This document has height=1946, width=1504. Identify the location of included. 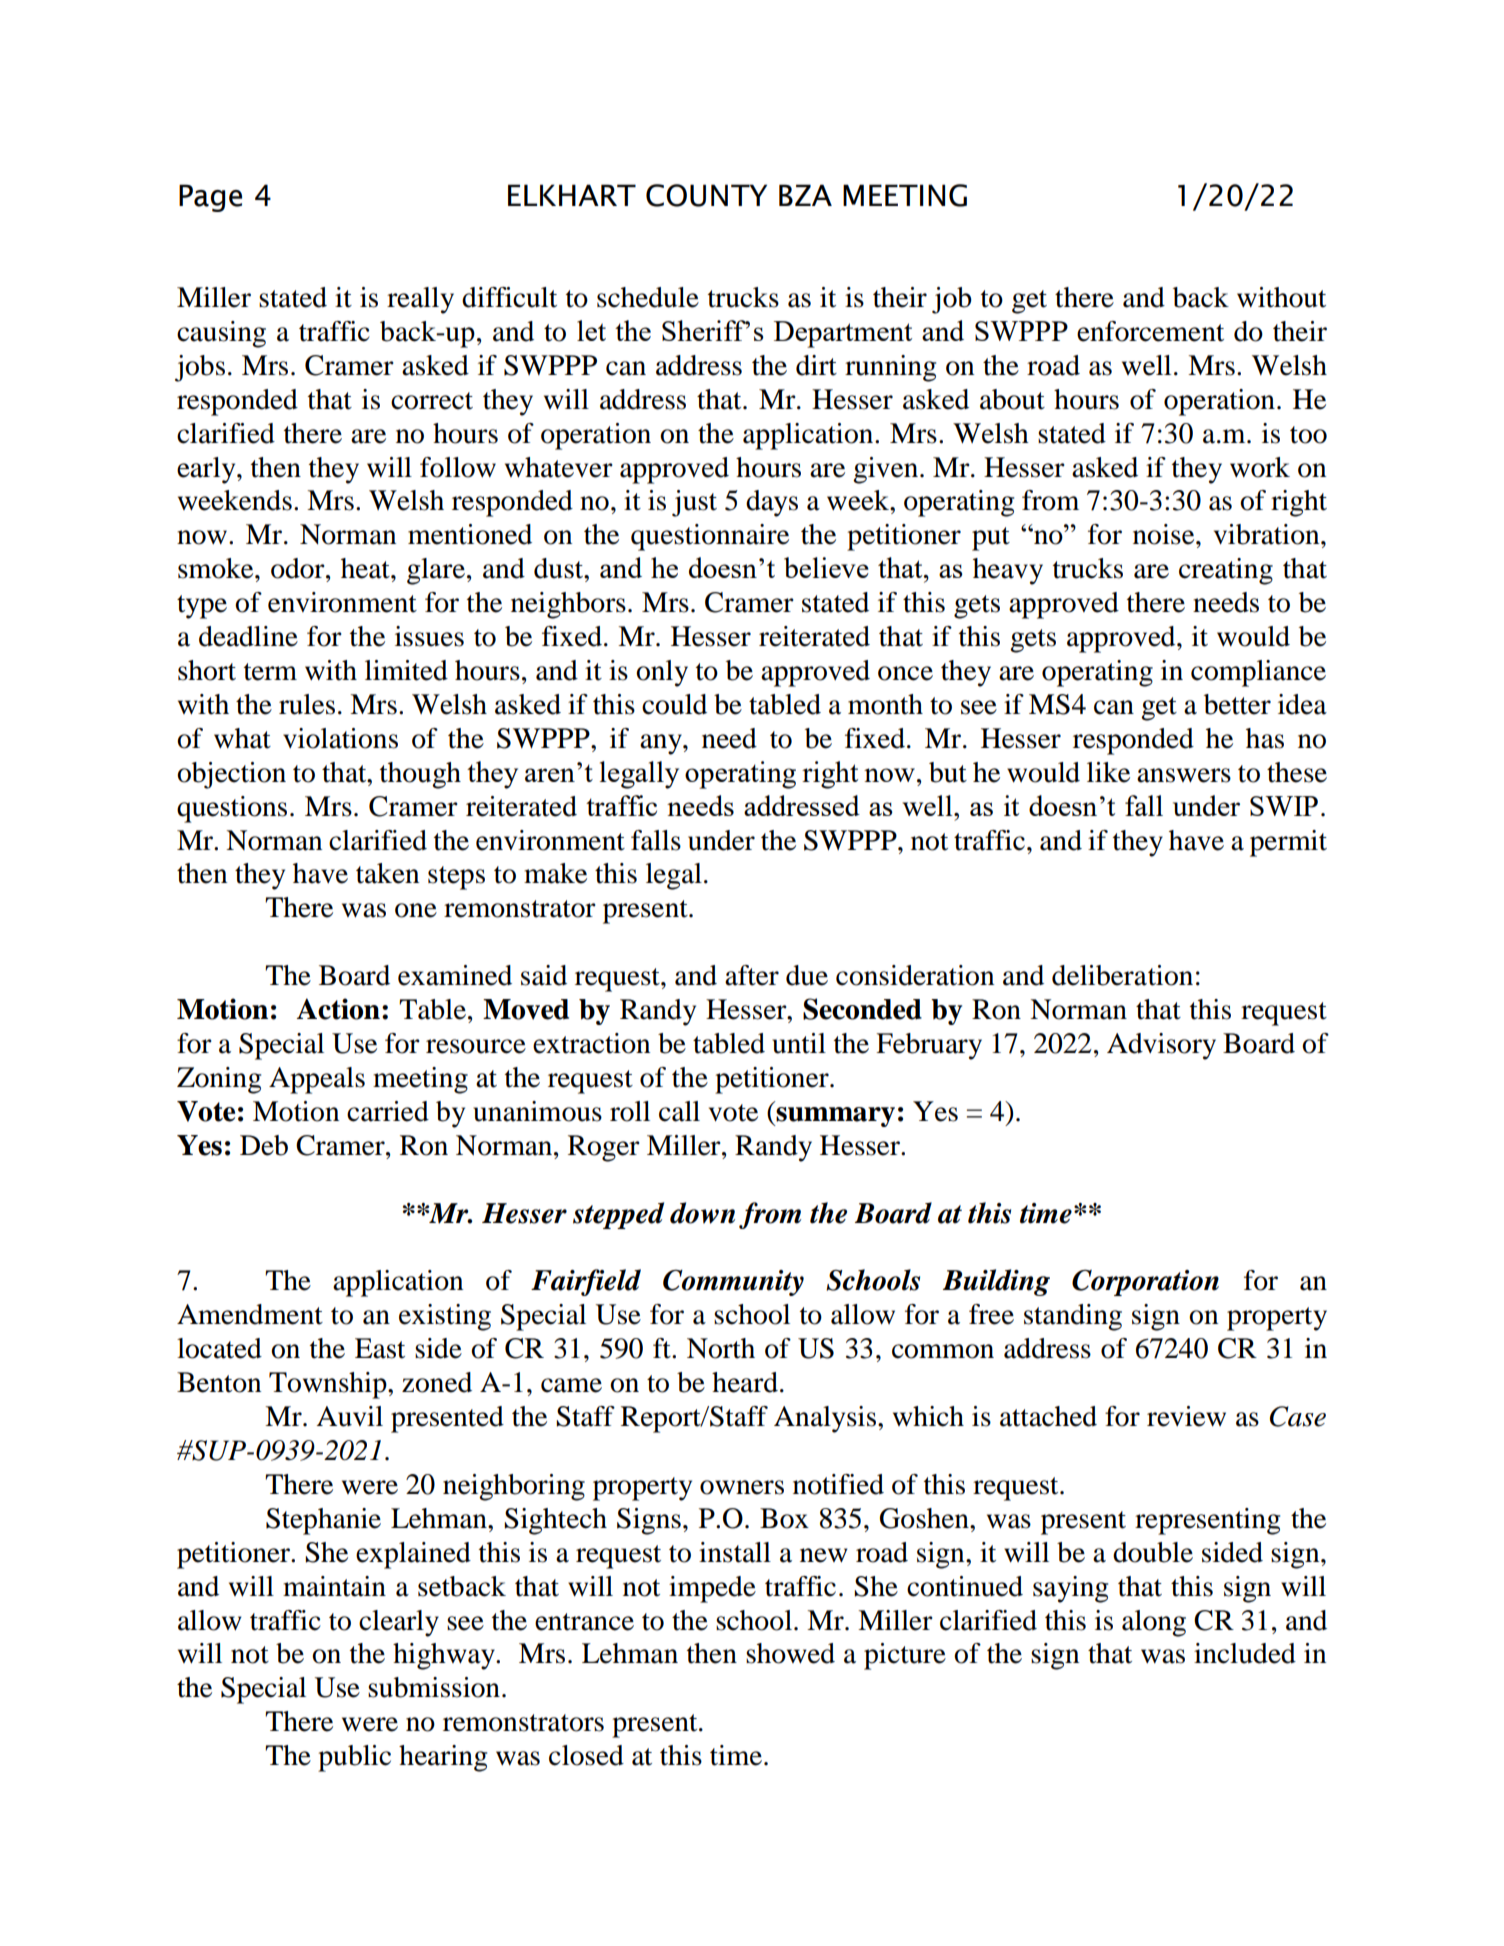
(1245, 1653).
